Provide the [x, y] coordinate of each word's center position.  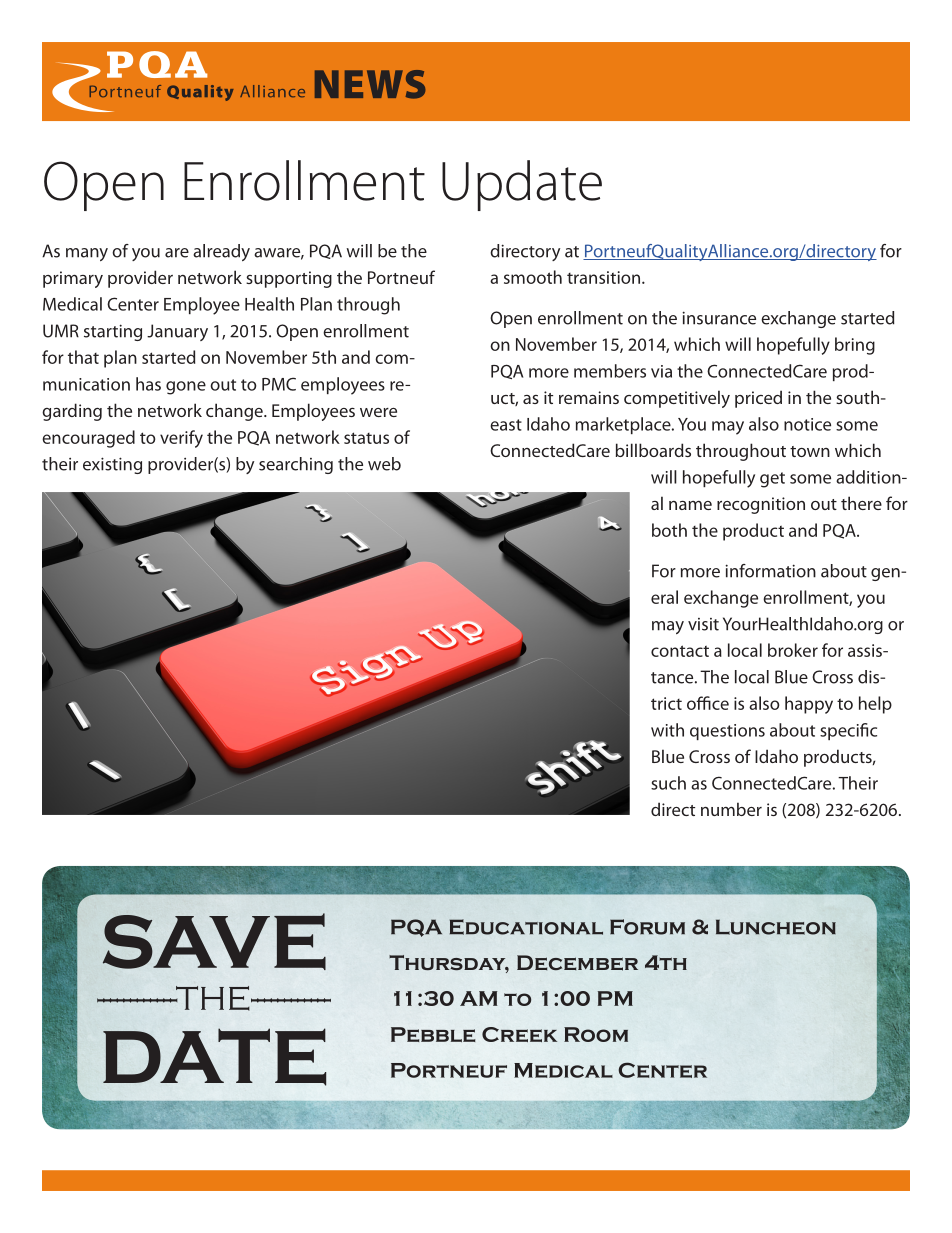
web [384, 464]
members [610, 371]
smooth [533, 277]
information [770, 571]
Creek [519, 1034]
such [668, 783]
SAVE [214, 941]
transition [605, 277]
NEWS [370, 84]
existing [112, 465]
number [731, 809]
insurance [719, 318]
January [177, 332]
